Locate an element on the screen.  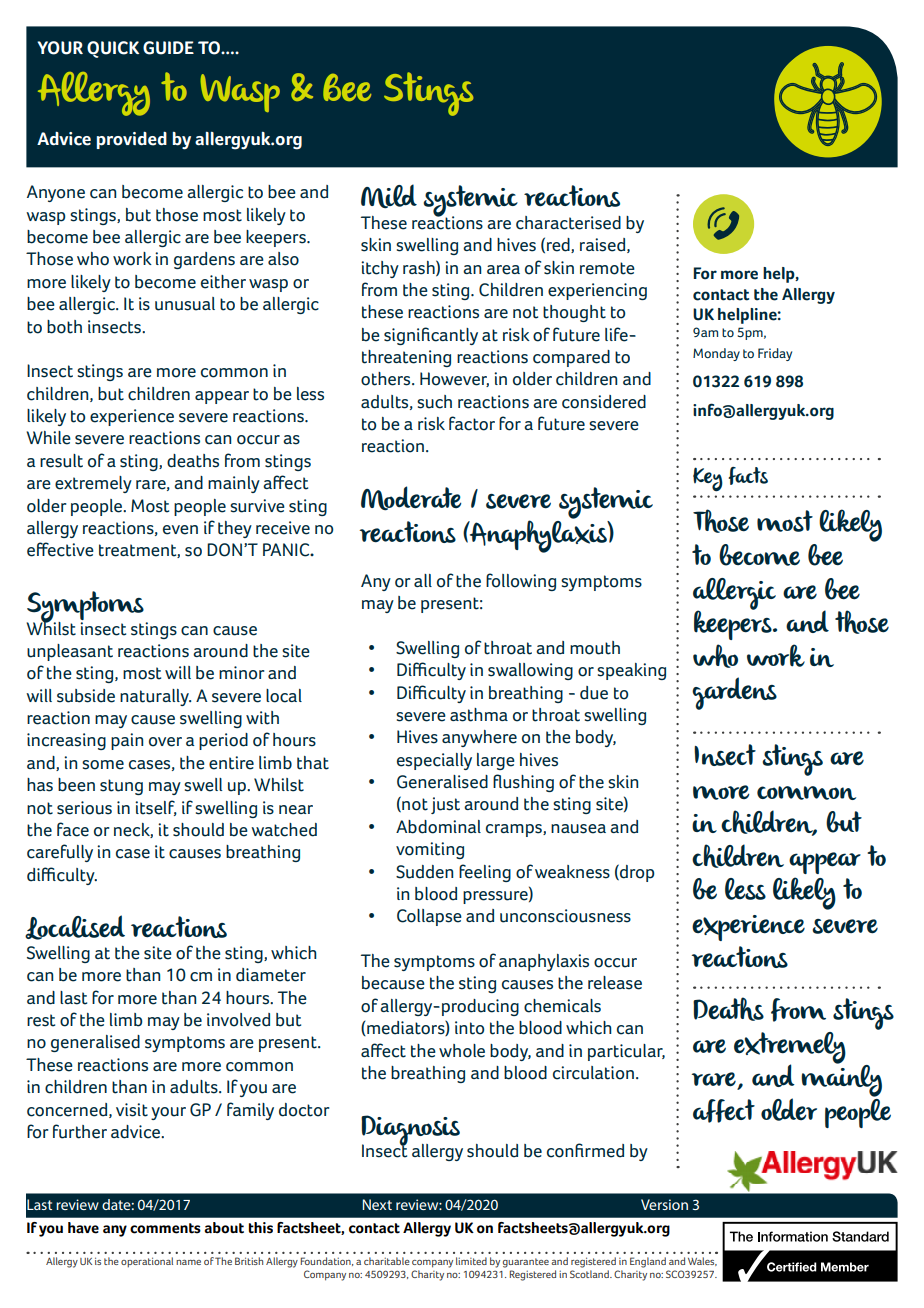
QUICK is located at coordinates (113, 49).
